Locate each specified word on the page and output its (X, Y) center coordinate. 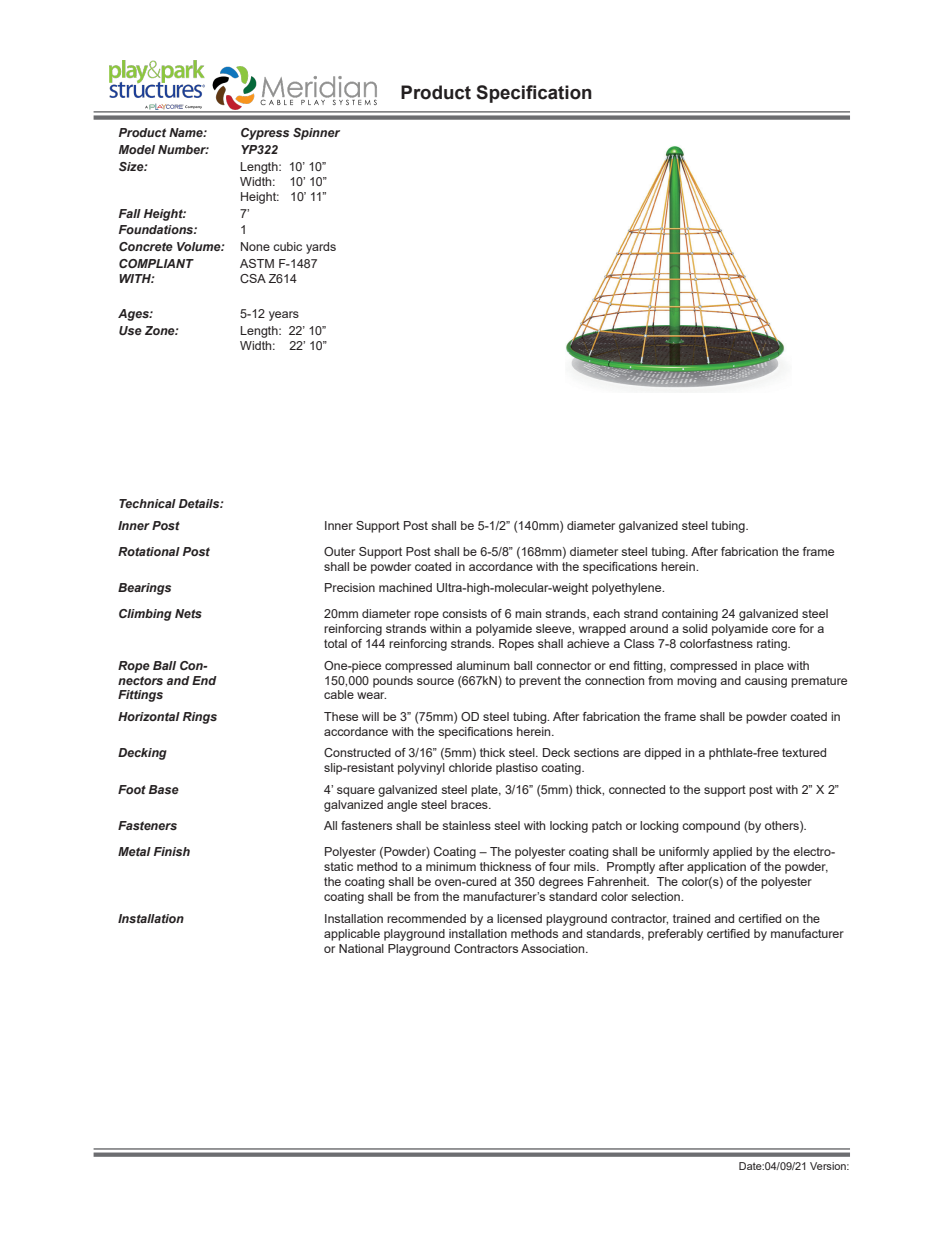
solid (694, 628)
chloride (470, 767)
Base (164, 789)
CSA (253, 278)
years (284, 316)
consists (464, 613)
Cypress (265, 134)
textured (804, 752)
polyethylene (628, 589)
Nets (188, 613)
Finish (172, 851)
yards (321, 248)
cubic (287, 246)
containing (690, 615)
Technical (147, 503)
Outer (339, 551)
